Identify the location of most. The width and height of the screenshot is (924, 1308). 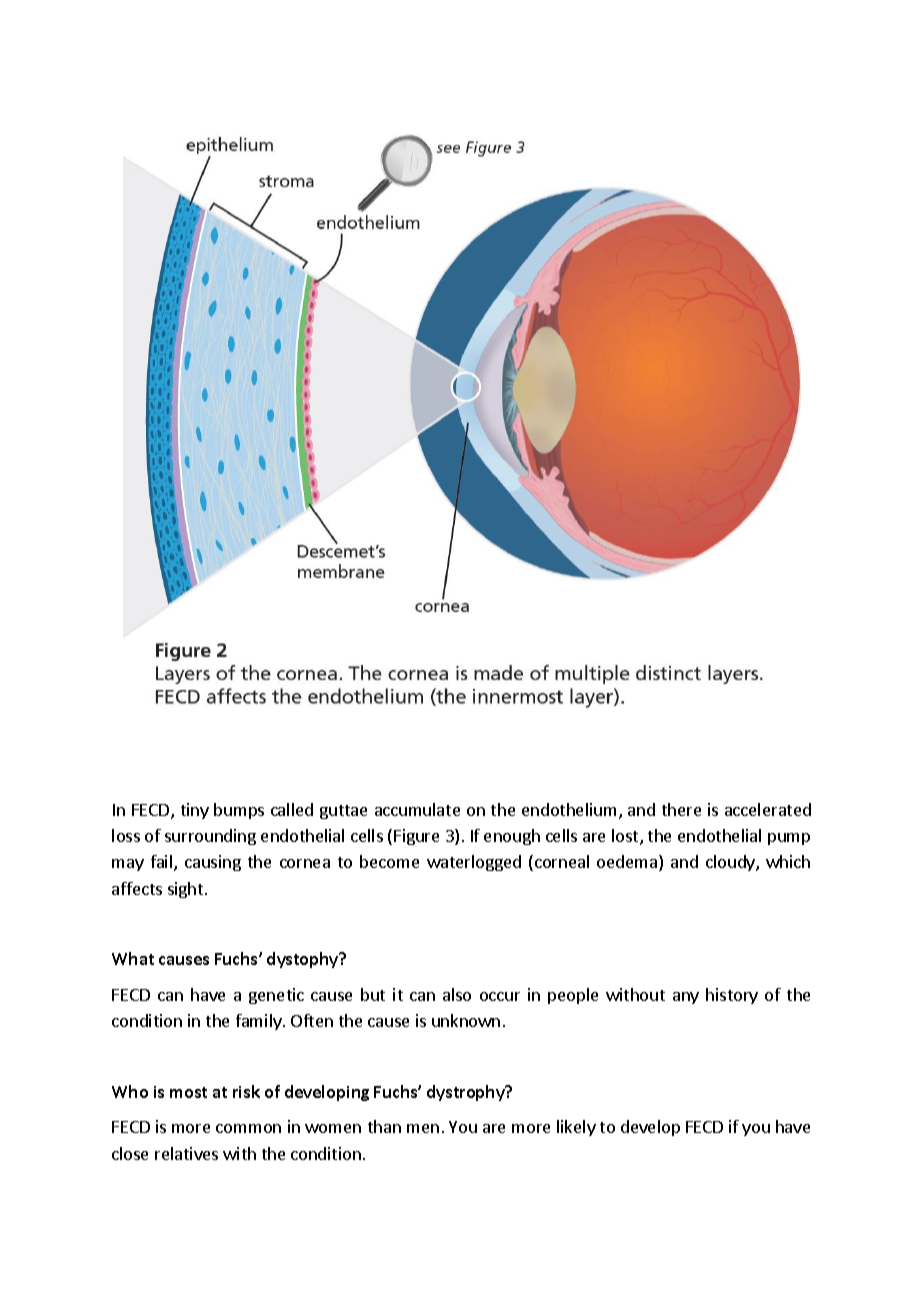
(188, 1092).
